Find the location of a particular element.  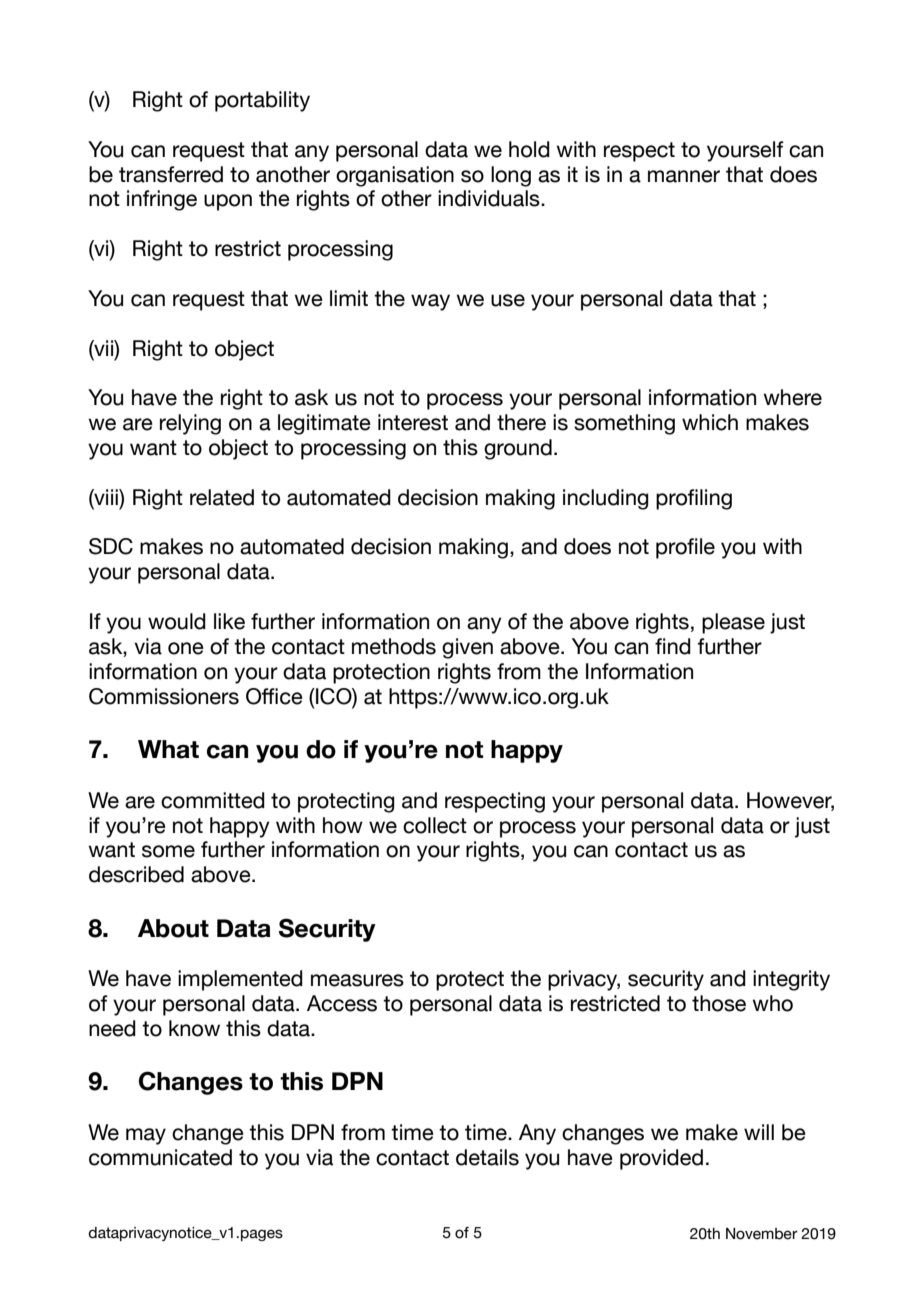

which is located at coordinates (710, 422).
